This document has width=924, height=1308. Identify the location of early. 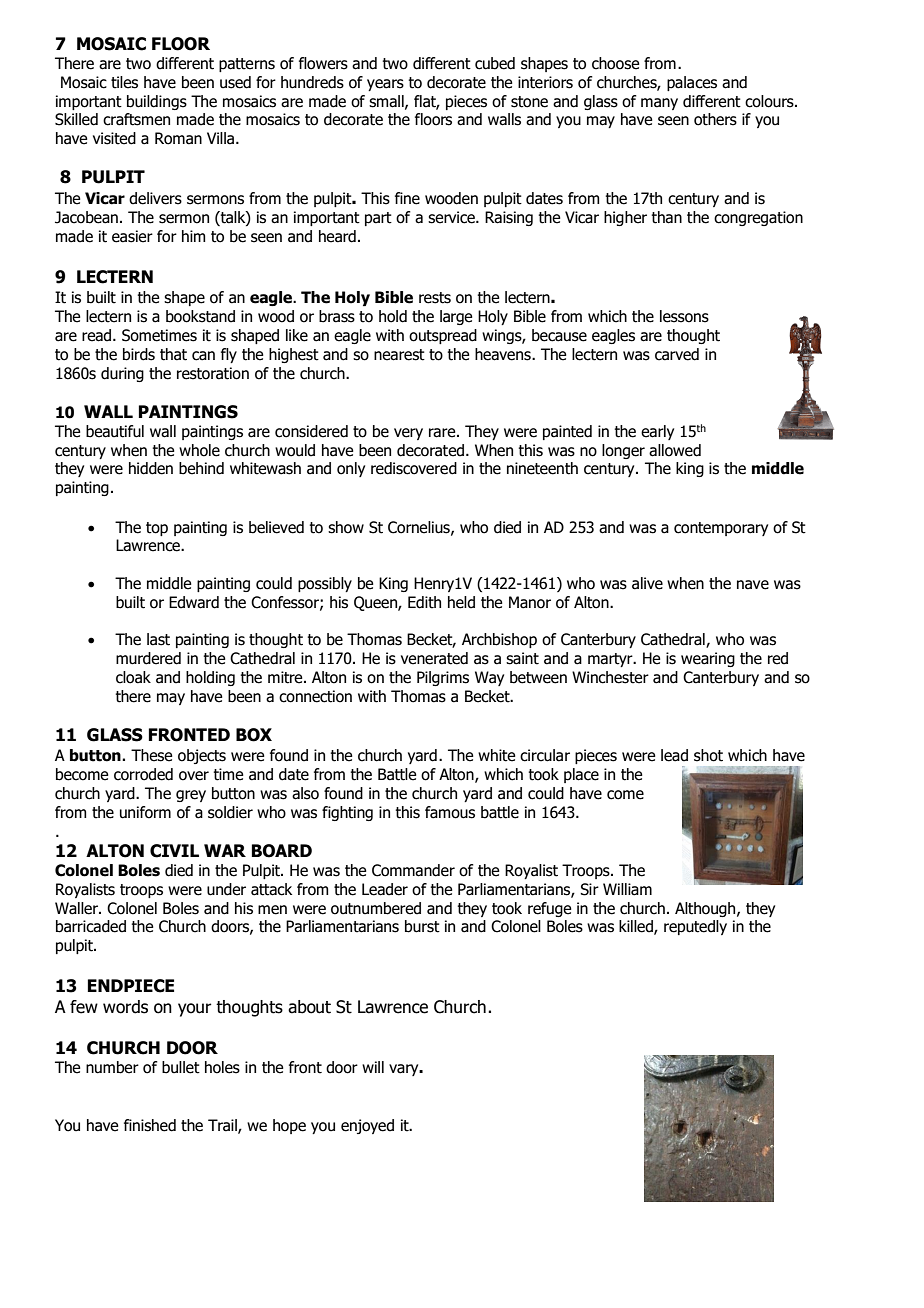
(657, 432).
